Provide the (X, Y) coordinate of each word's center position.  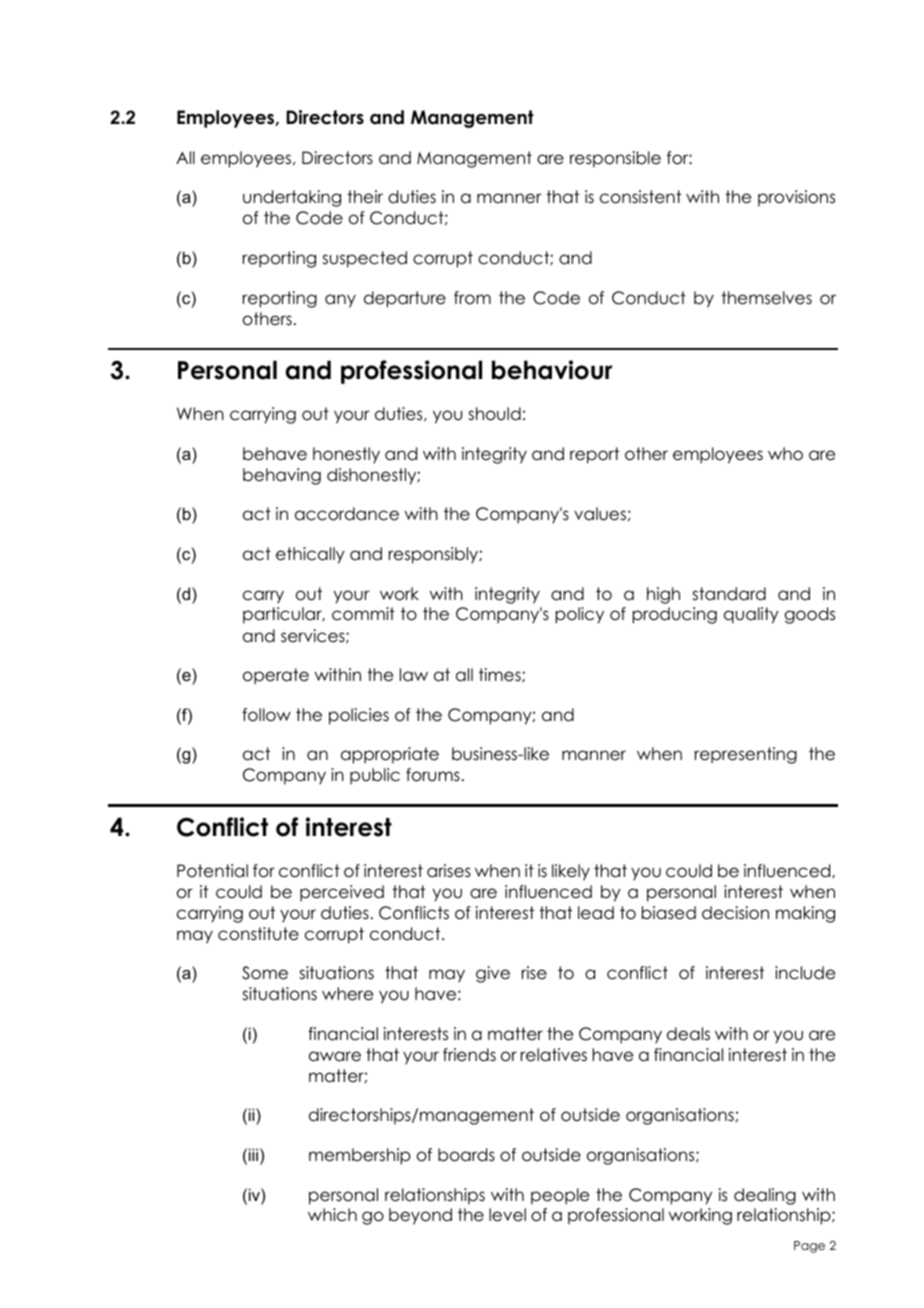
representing (746, 755)
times (501, 675)
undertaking (292, 198)
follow (266, 715)
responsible (615, 159)
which (332, 1215)
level (507, 1215)
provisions (796, 198)
